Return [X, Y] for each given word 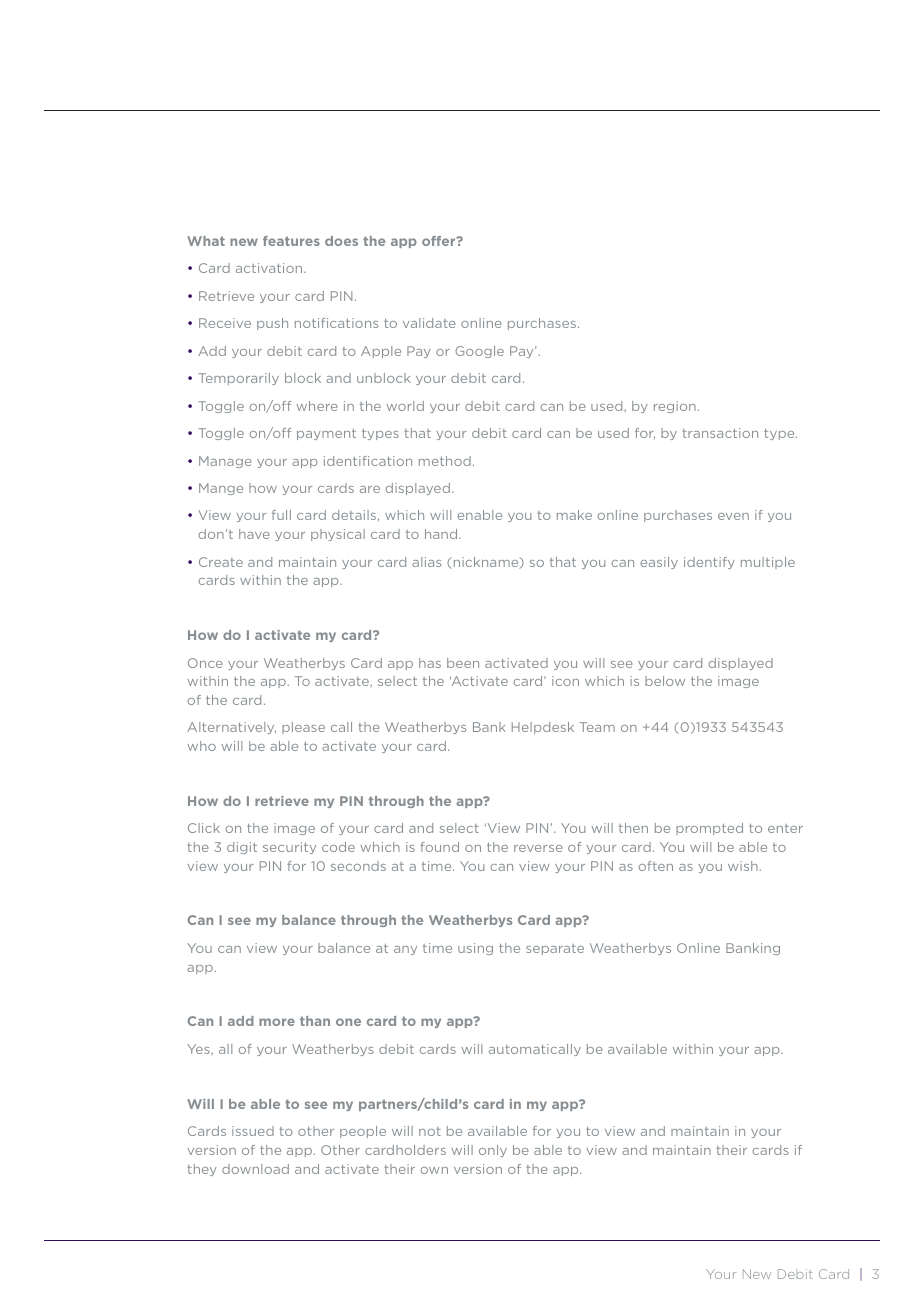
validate [429, 323]
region [675, 407]
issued [253, 1131]
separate [555, 949]
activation [270, 268]
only [493, 1151]
